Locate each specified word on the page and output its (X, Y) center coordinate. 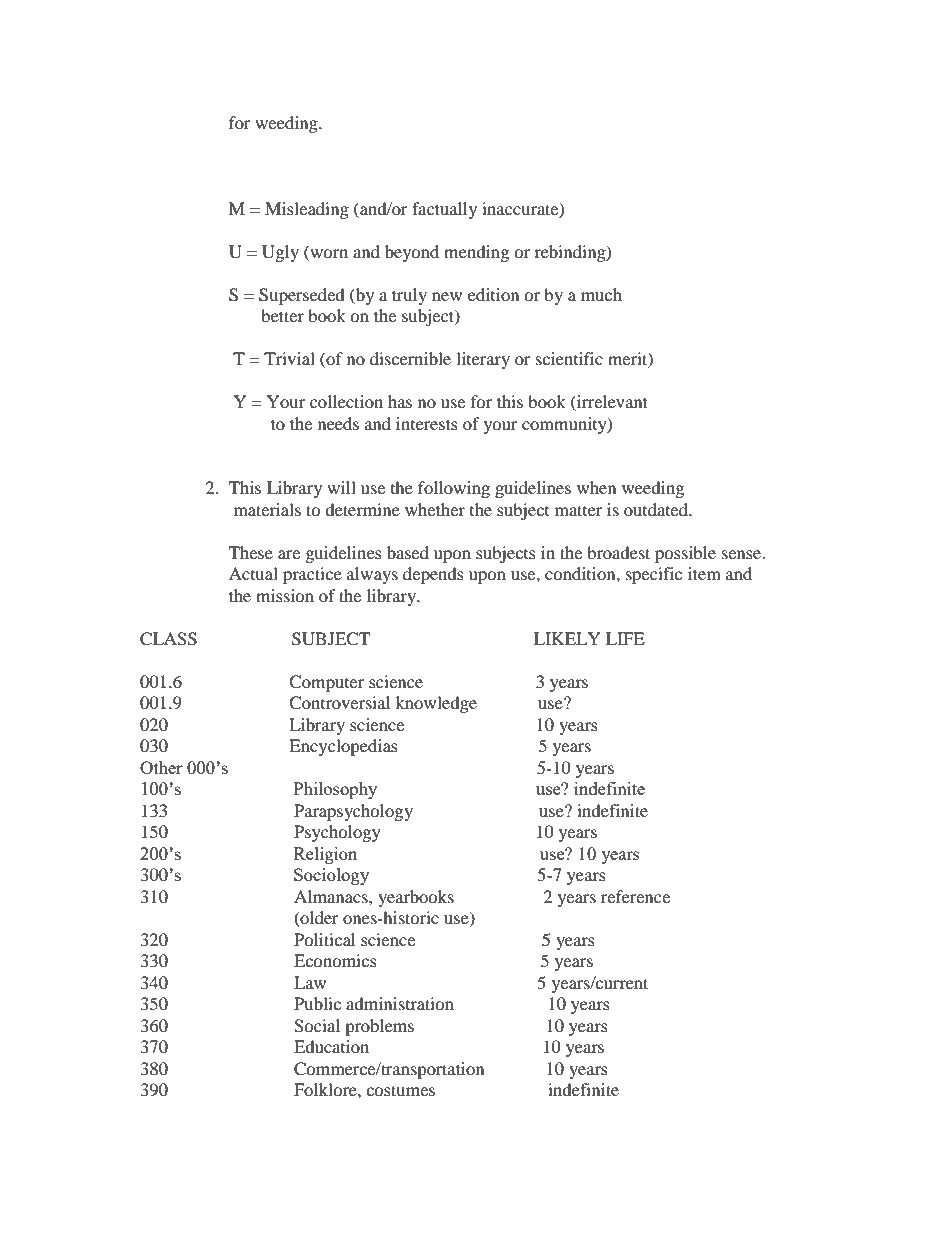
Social (317, 1026)
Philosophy (335, 790)
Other (161, 767)
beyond (412, 253)
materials (267, 509)
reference (635, 896)
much (601, 294)
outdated (657, 509)
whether (435, 509)
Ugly (280, 253)
